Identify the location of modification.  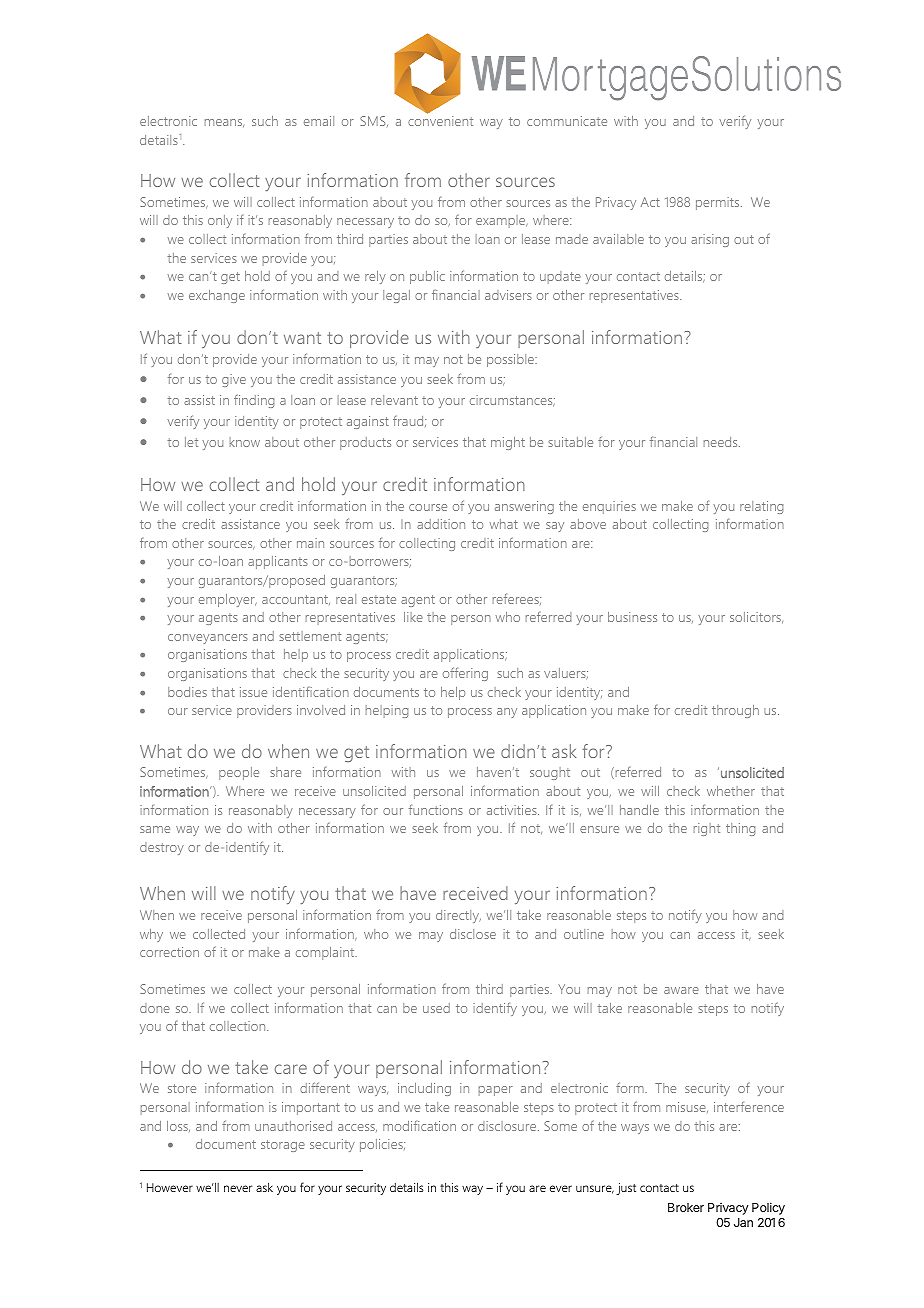
(419, 1125).
